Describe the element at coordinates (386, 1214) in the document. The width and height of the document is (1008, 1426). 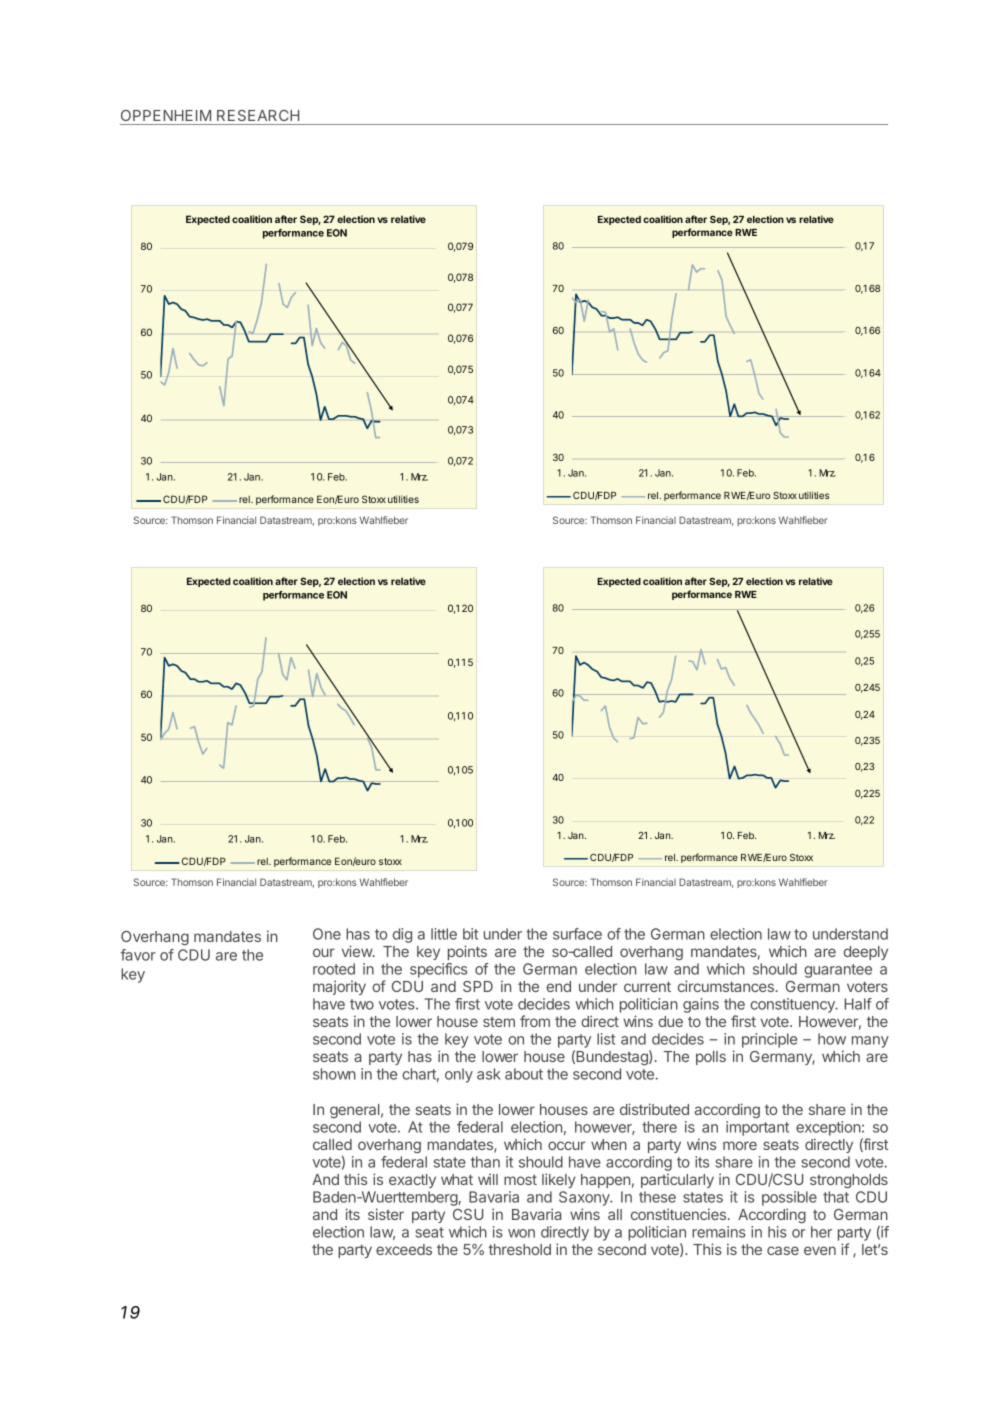
I see `sister` at that location.
